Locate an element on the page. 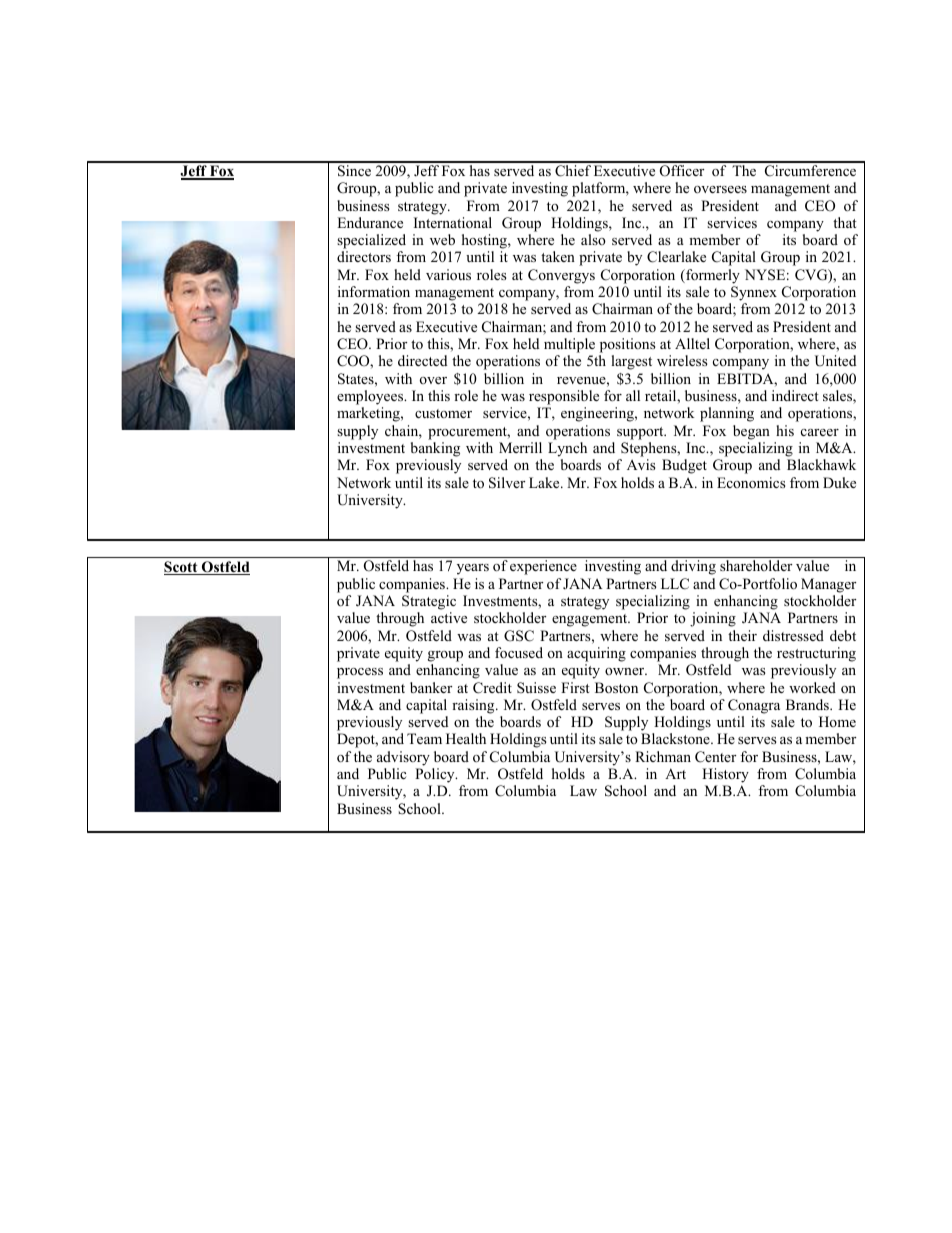 This image has height=1233, width=952. Scott is located at coordinates (182, 568).
